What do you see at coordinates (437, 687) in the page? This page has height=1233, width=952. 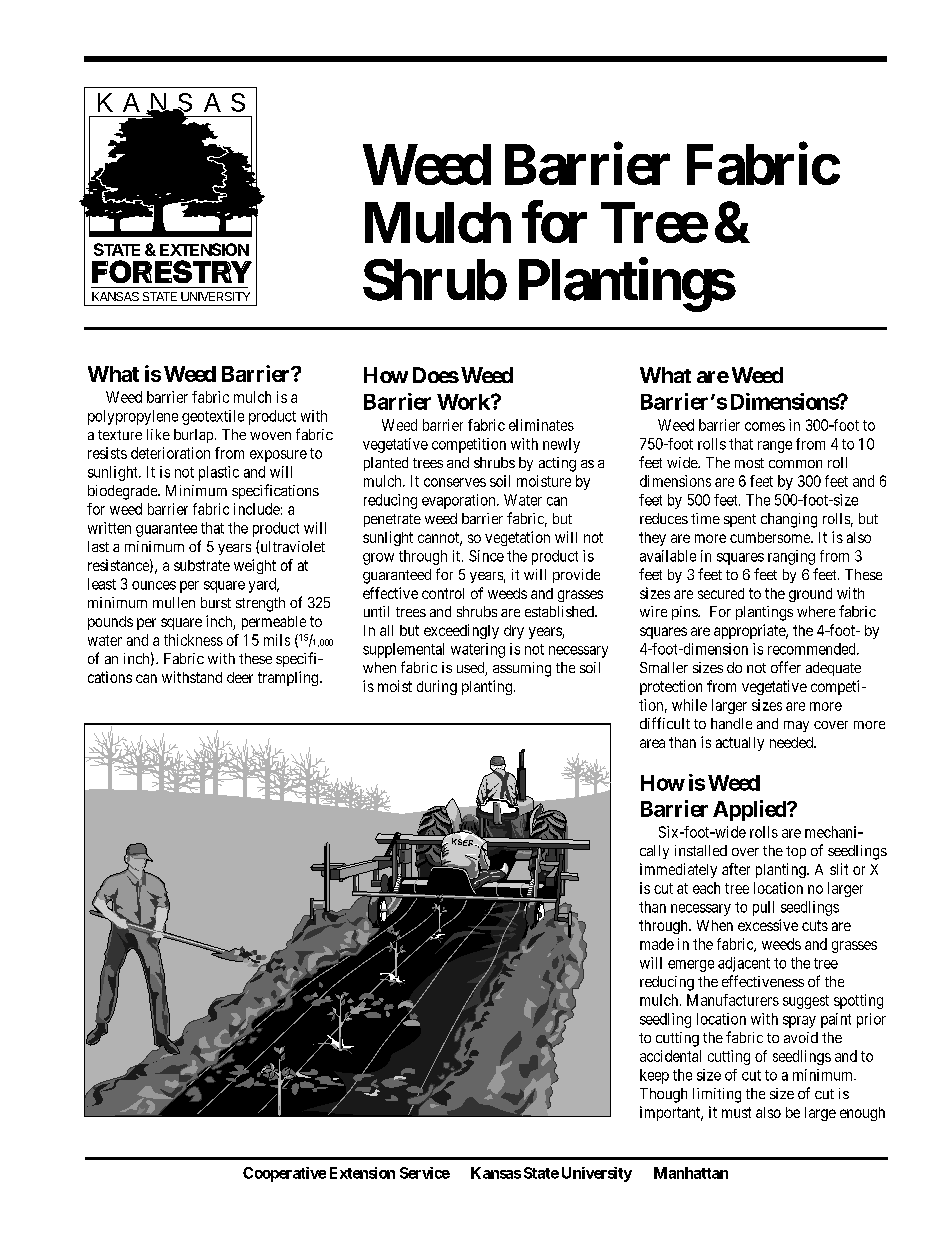 I see `during` at bounding box center [437, 687].
